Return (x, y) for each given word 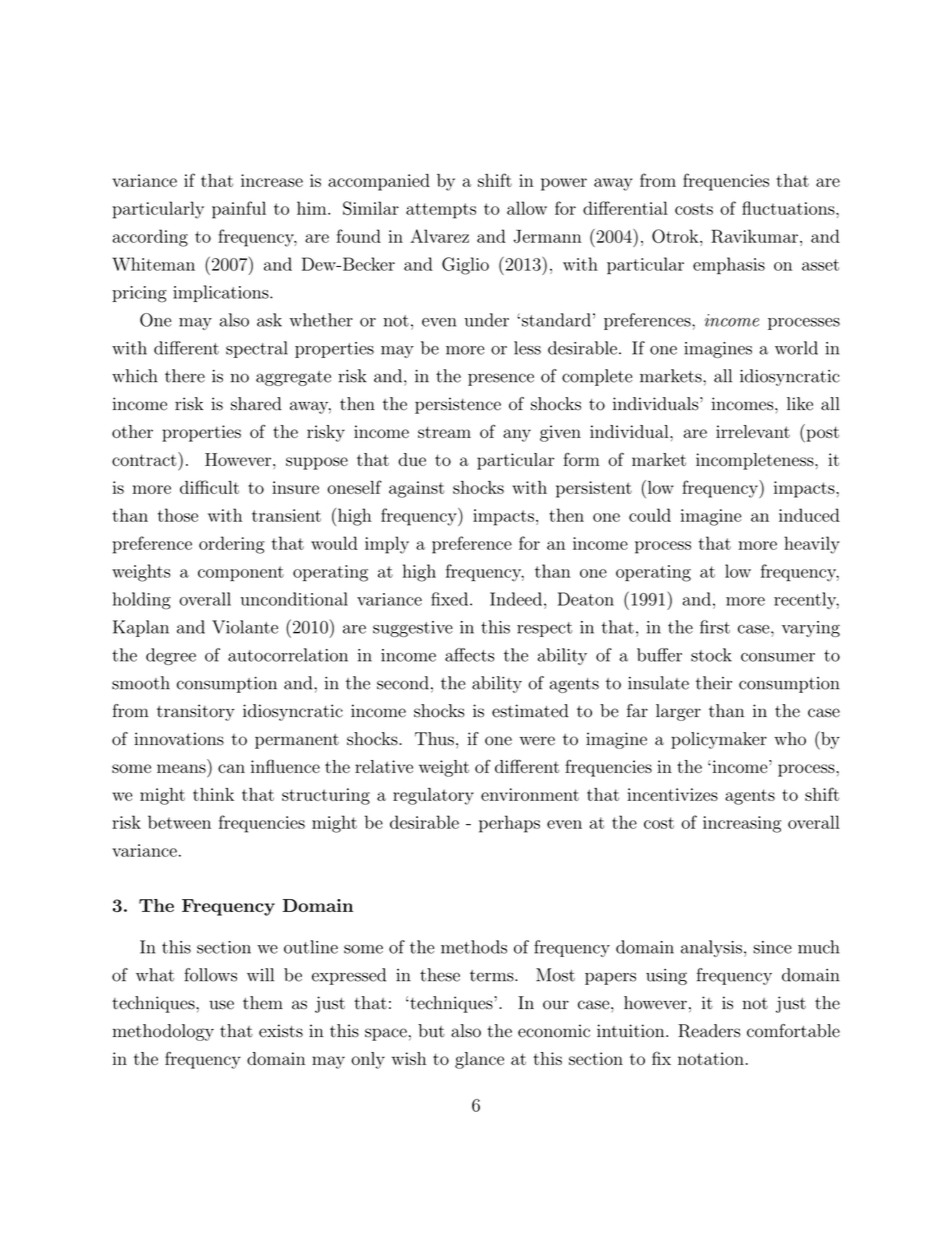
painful (239, 210)
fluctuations (788, 208)
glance (479, 1060)
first (715, 627)
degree (171, 656)
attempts (441, 211)
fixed (449, 599)
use (221, 1005)
